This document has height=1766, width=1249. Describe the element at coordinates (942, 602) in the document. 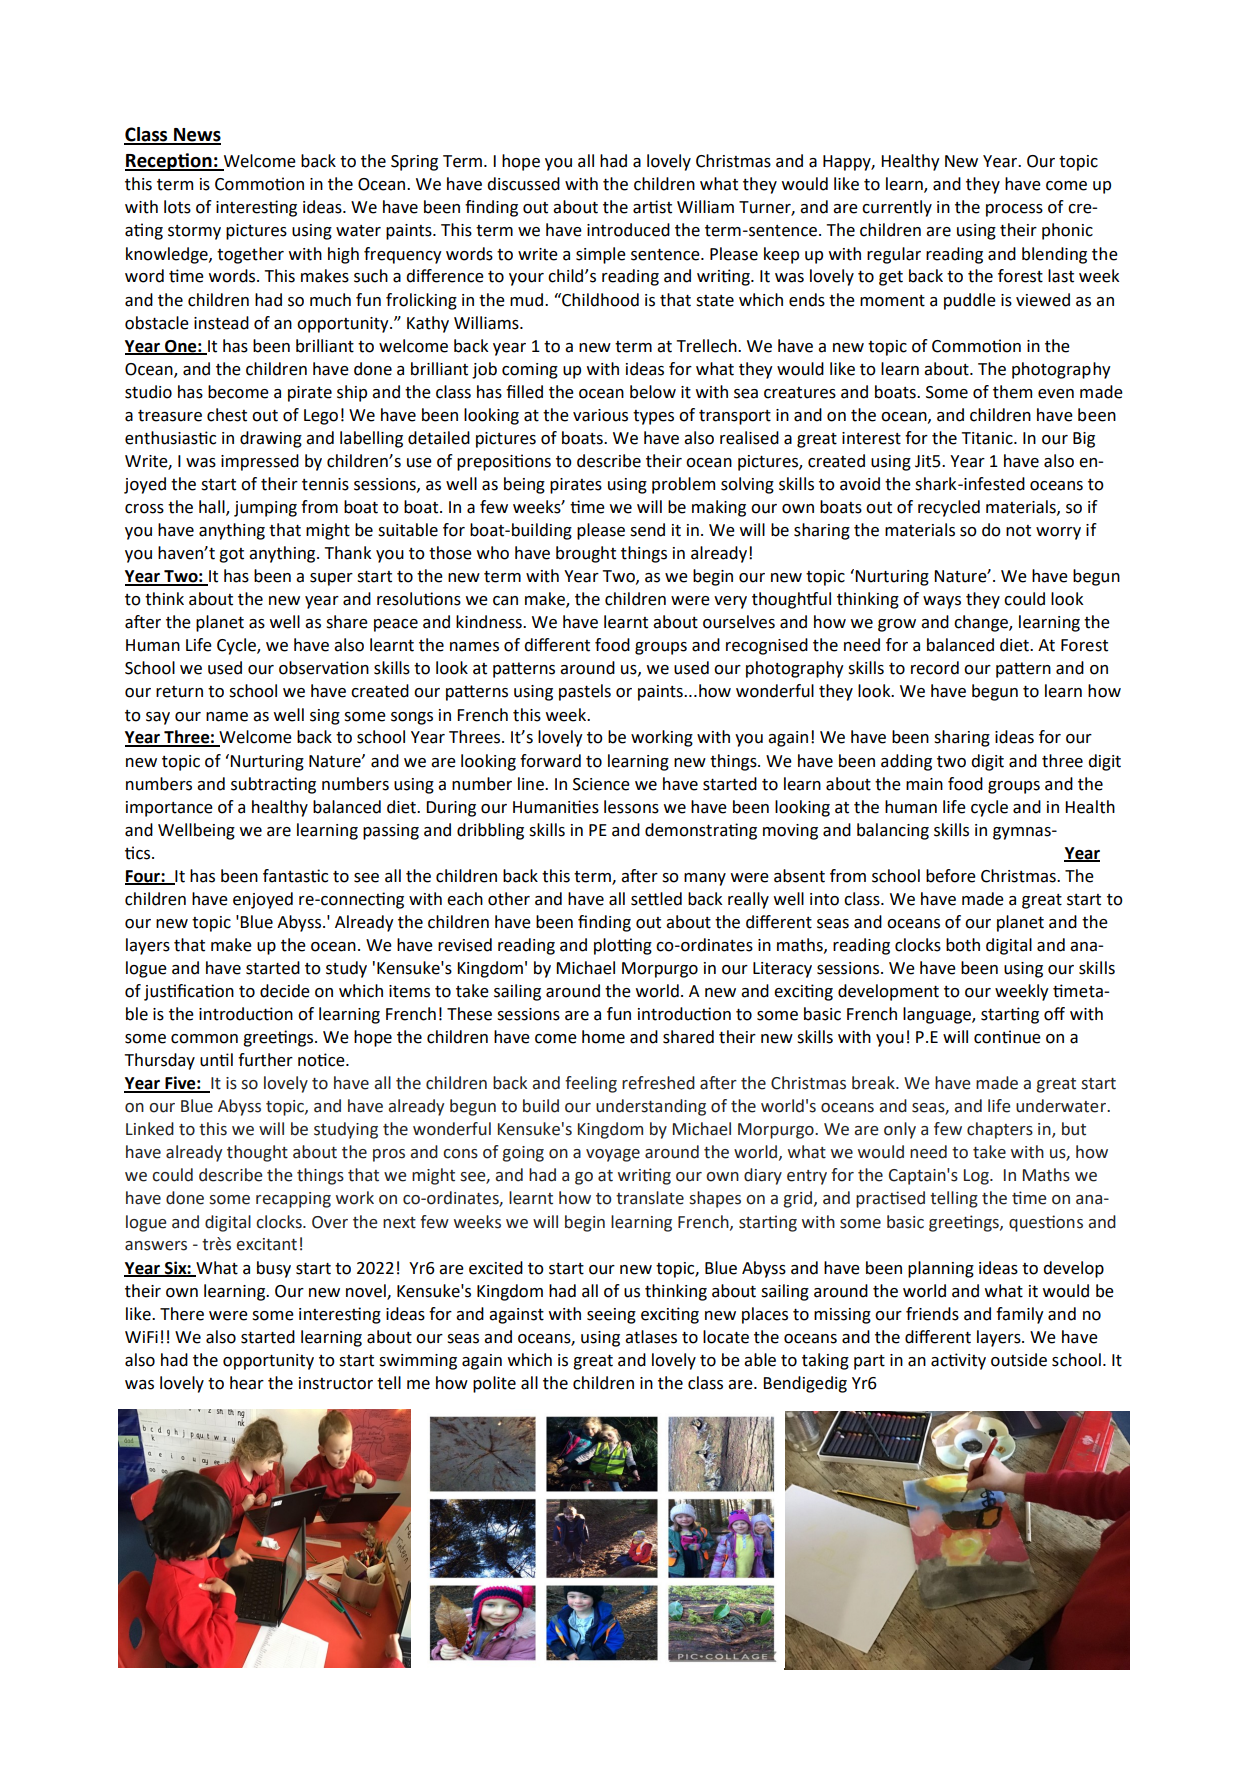

I see `ways` at that location.
